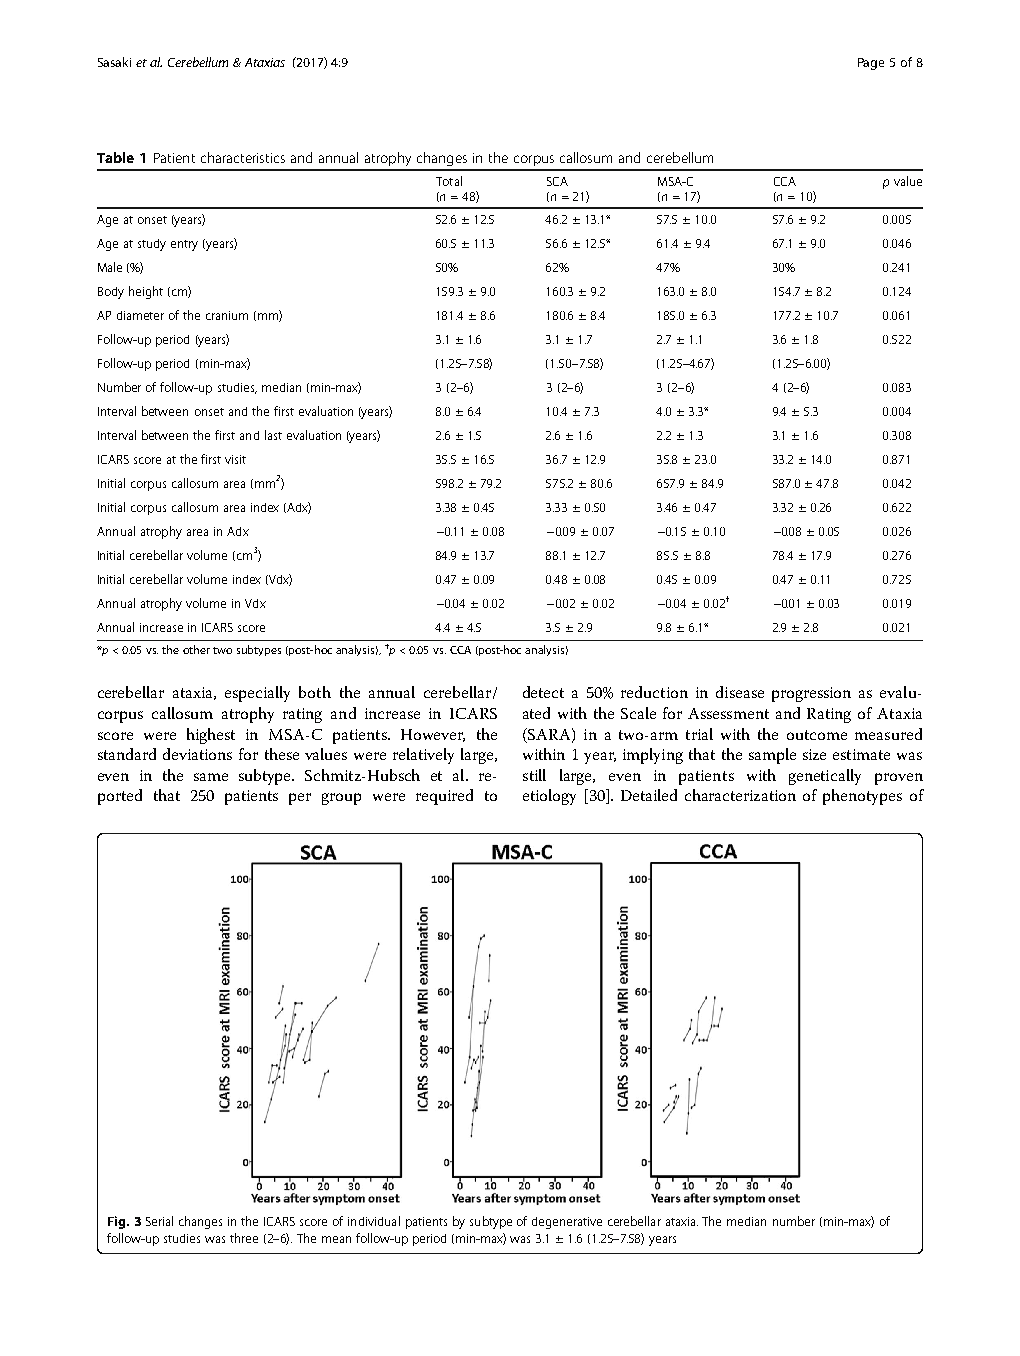  Describe the element at coordinates (374, 1221) in the screenshot. I see `individual` at that location.
